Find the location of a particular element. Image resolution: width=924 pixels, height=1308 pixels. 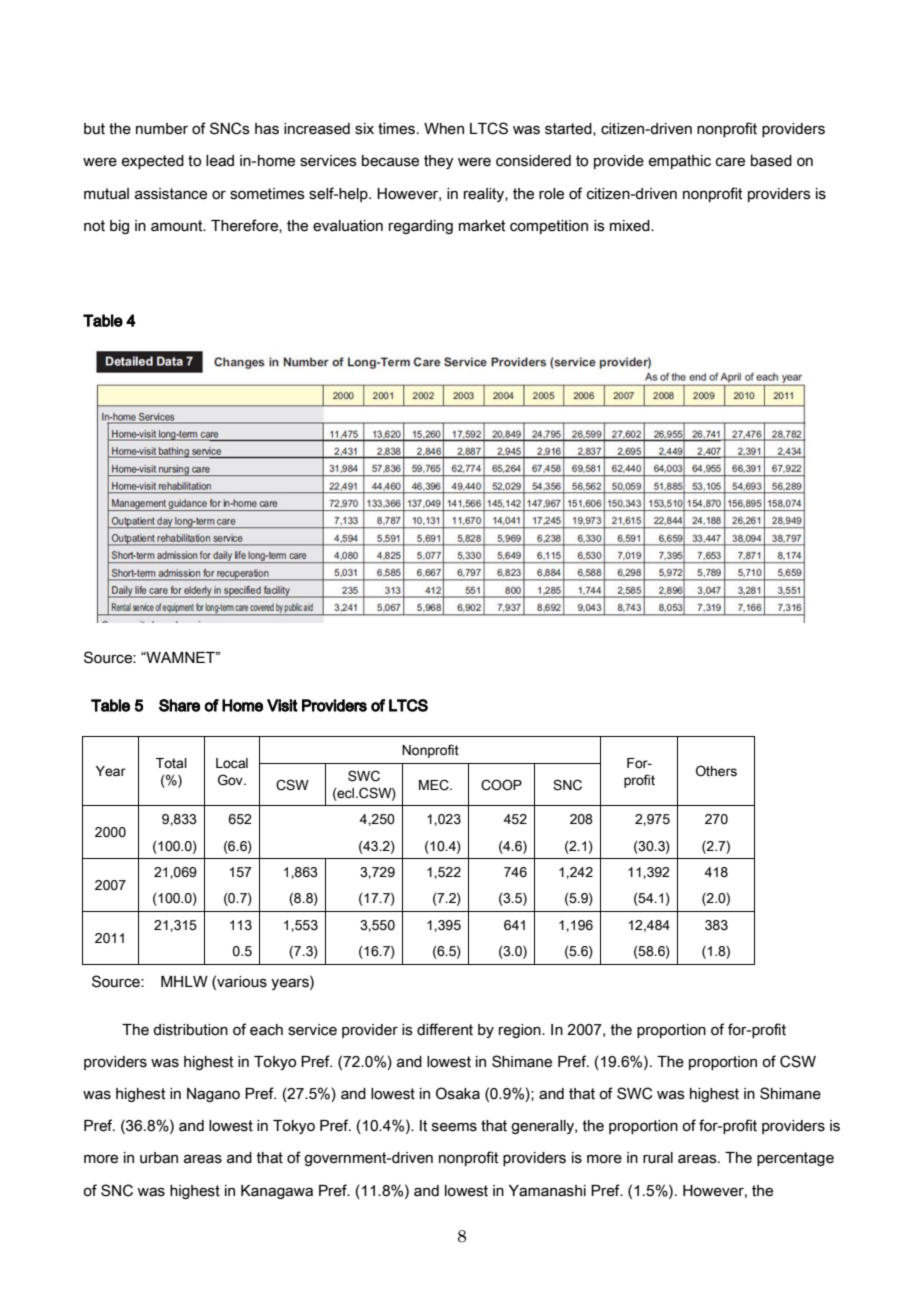

COOP is located at coordinates (501, 785).
